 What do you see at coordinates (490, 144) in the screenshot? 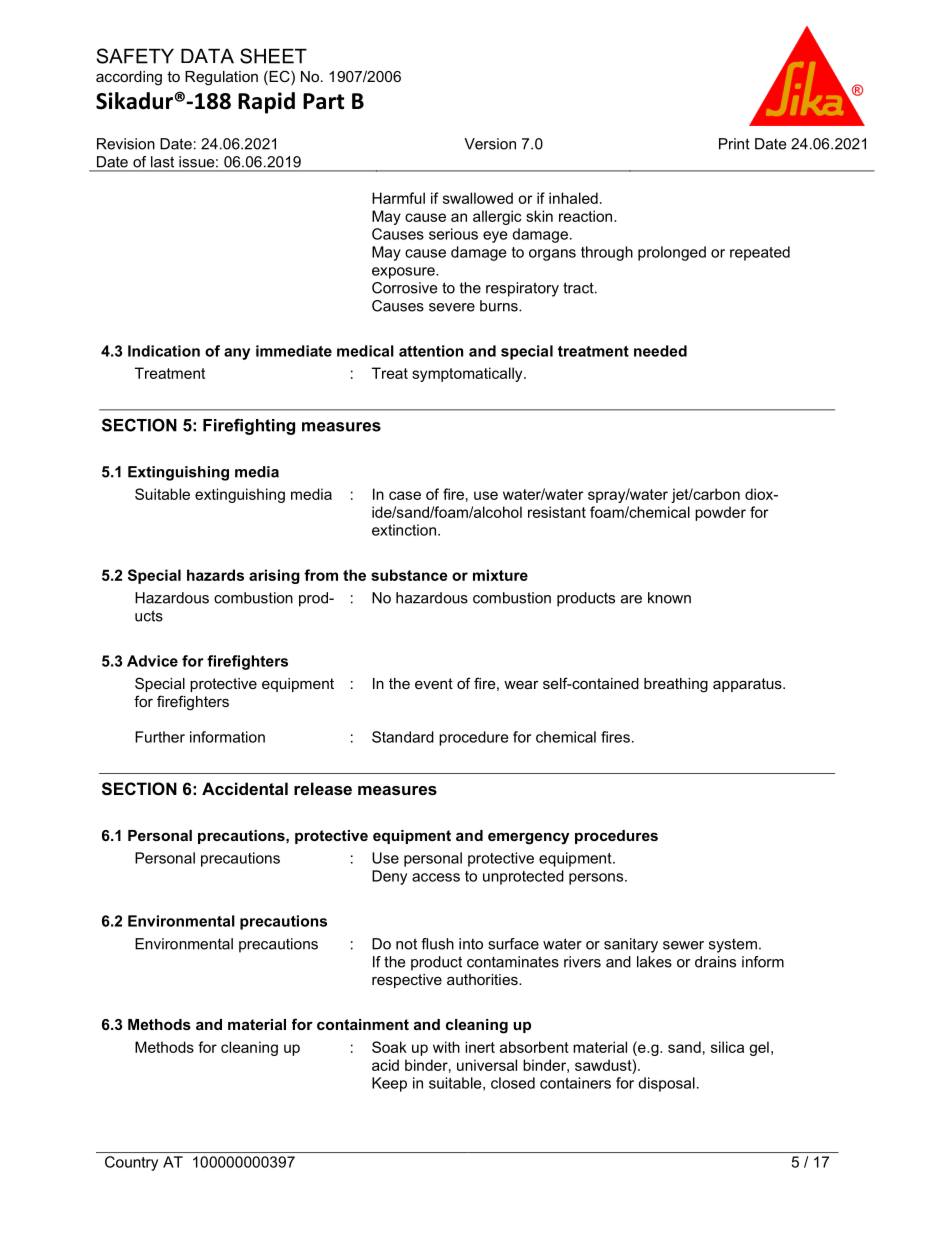
I see `Version` at bounding box center [490, 144].
